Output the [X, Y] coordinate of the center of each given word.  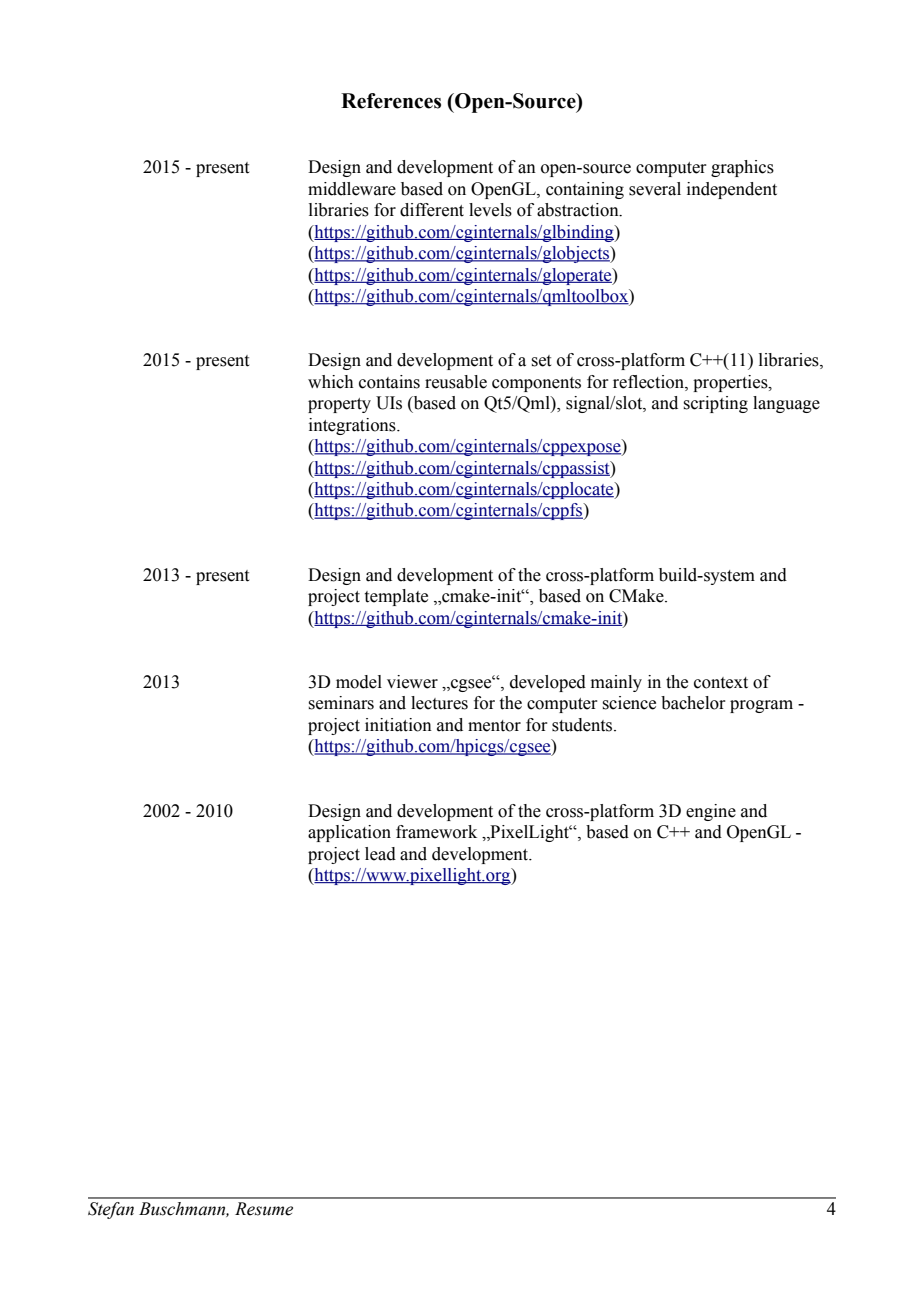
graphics [742, 168]
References [391, 101]
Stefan [111, 1210]
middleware [352, 189]
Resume [264, 1209]
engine [711, 812]
